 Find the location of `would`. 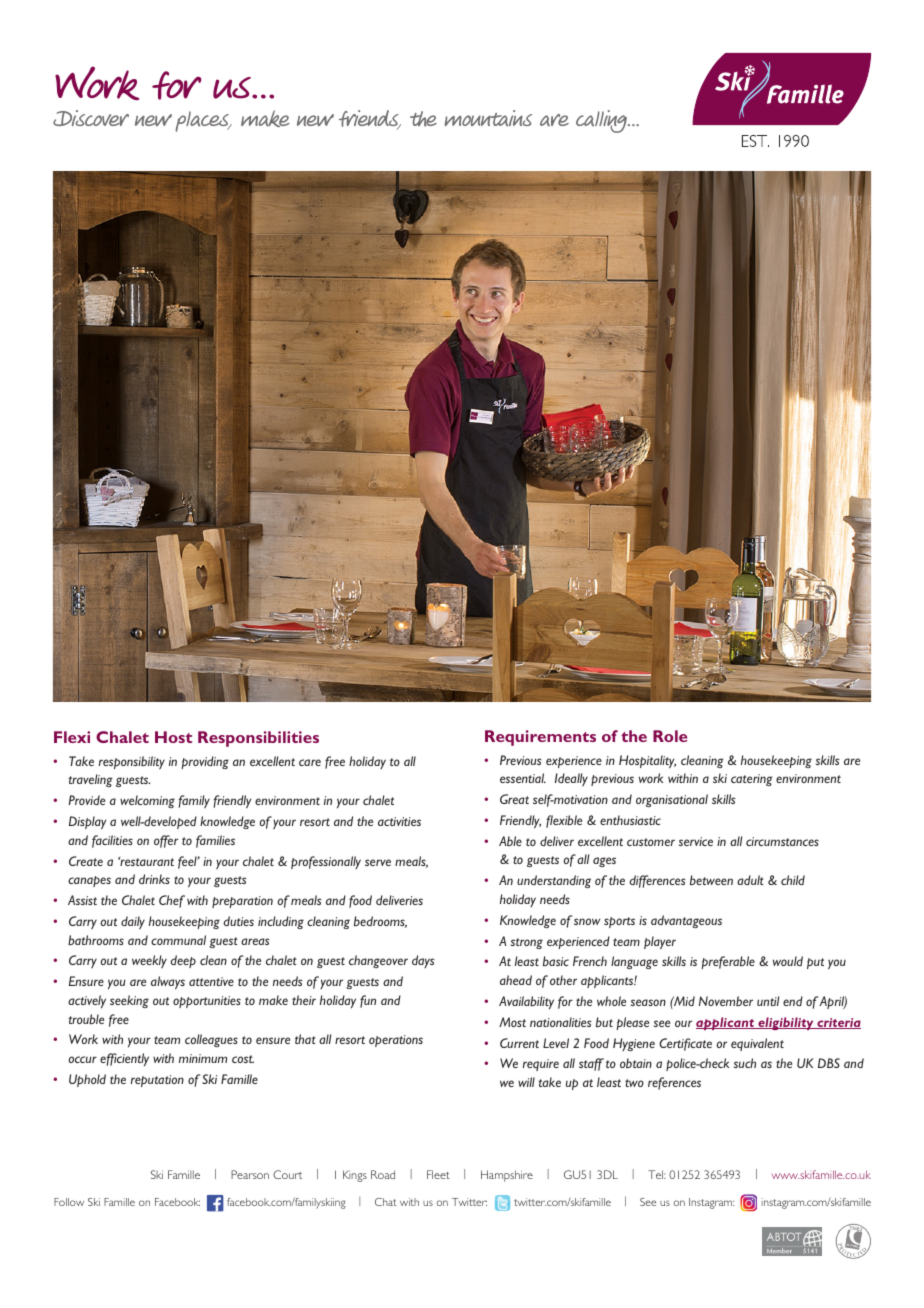

would is located at coordinates (788, 961).
